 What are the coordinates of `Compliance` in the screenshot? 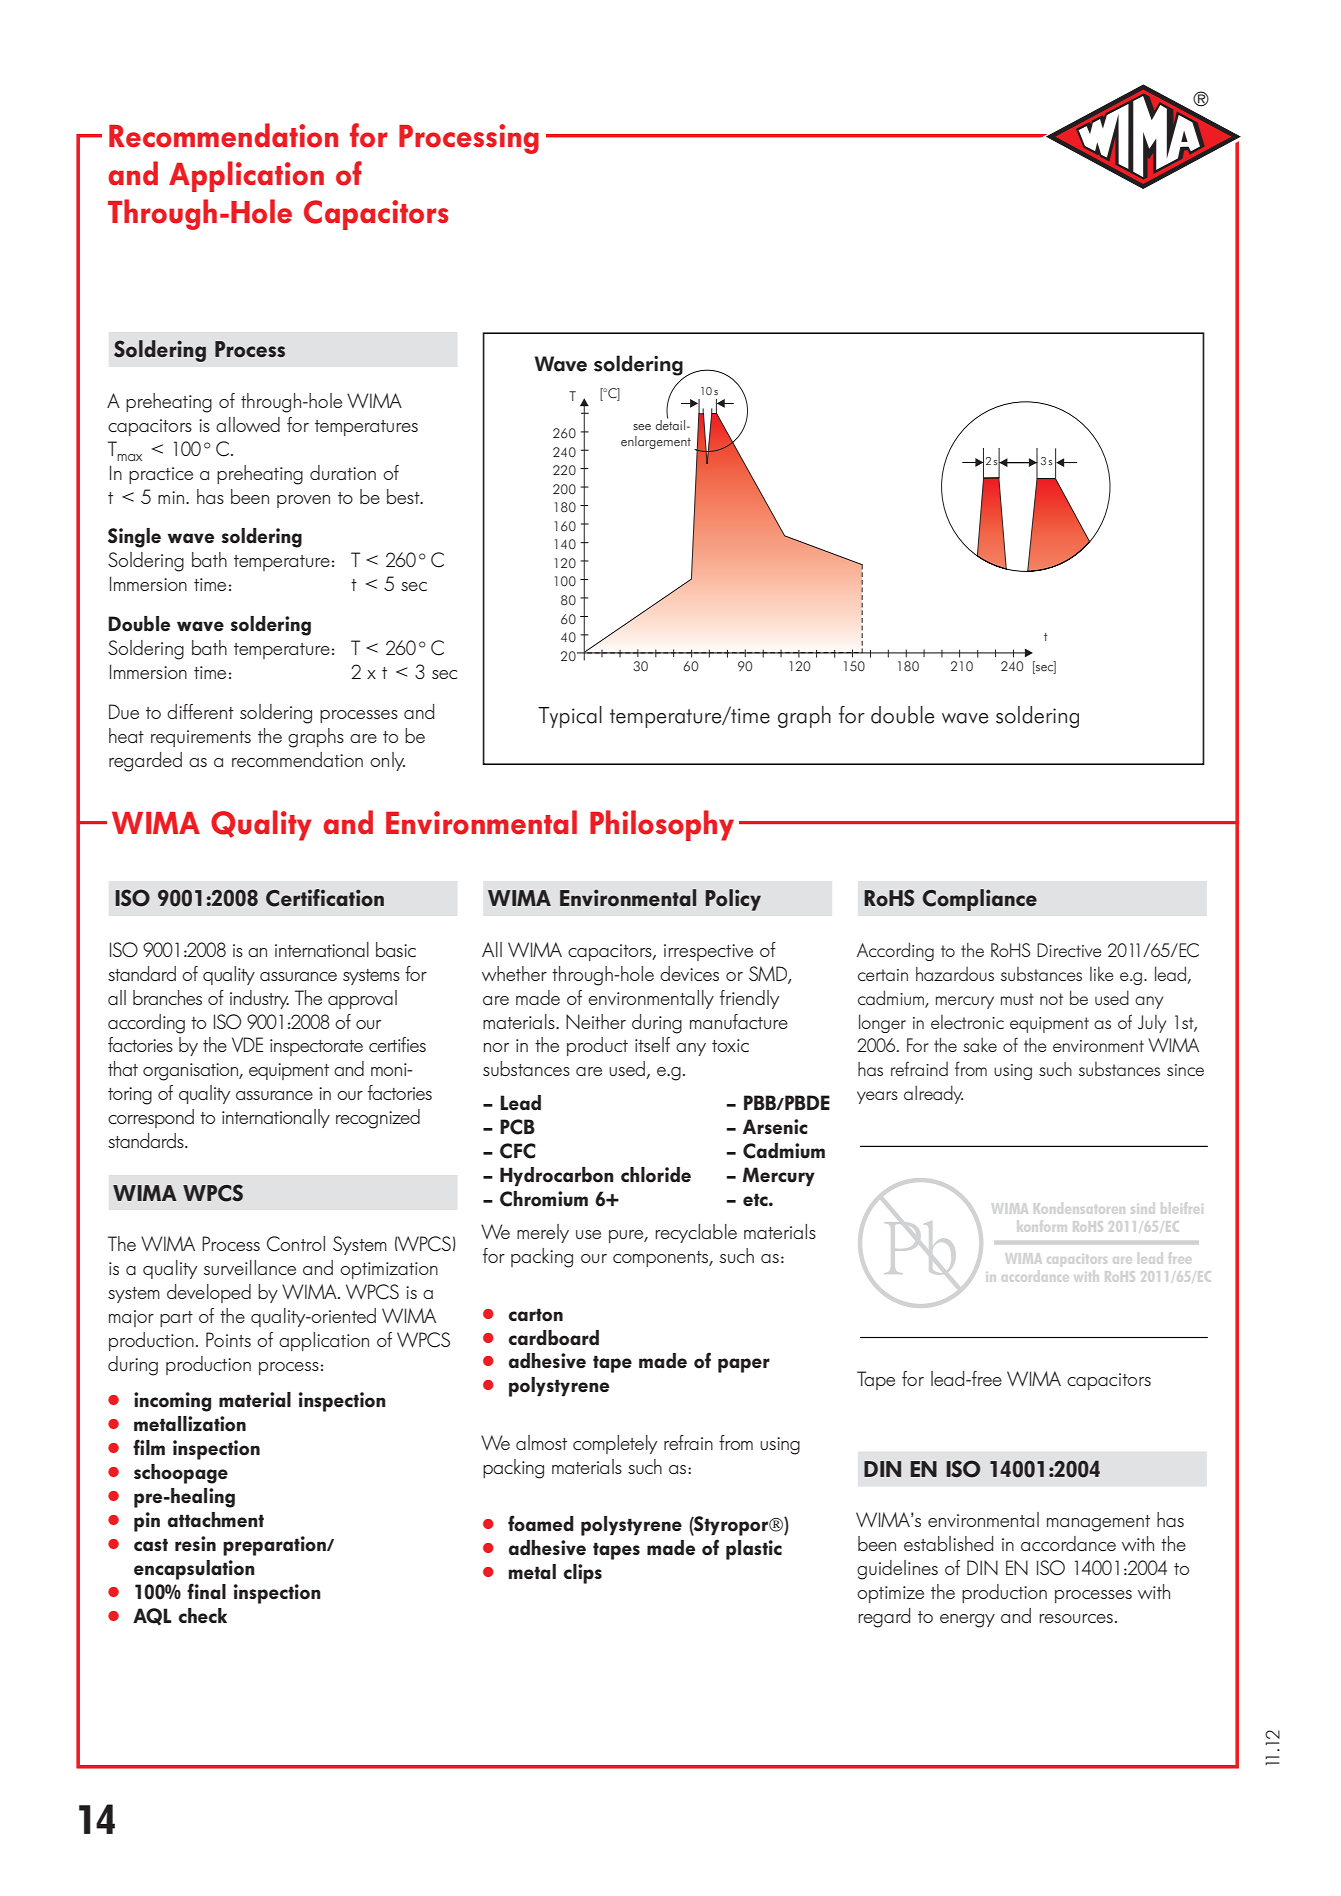 It's located at (980, 900).
